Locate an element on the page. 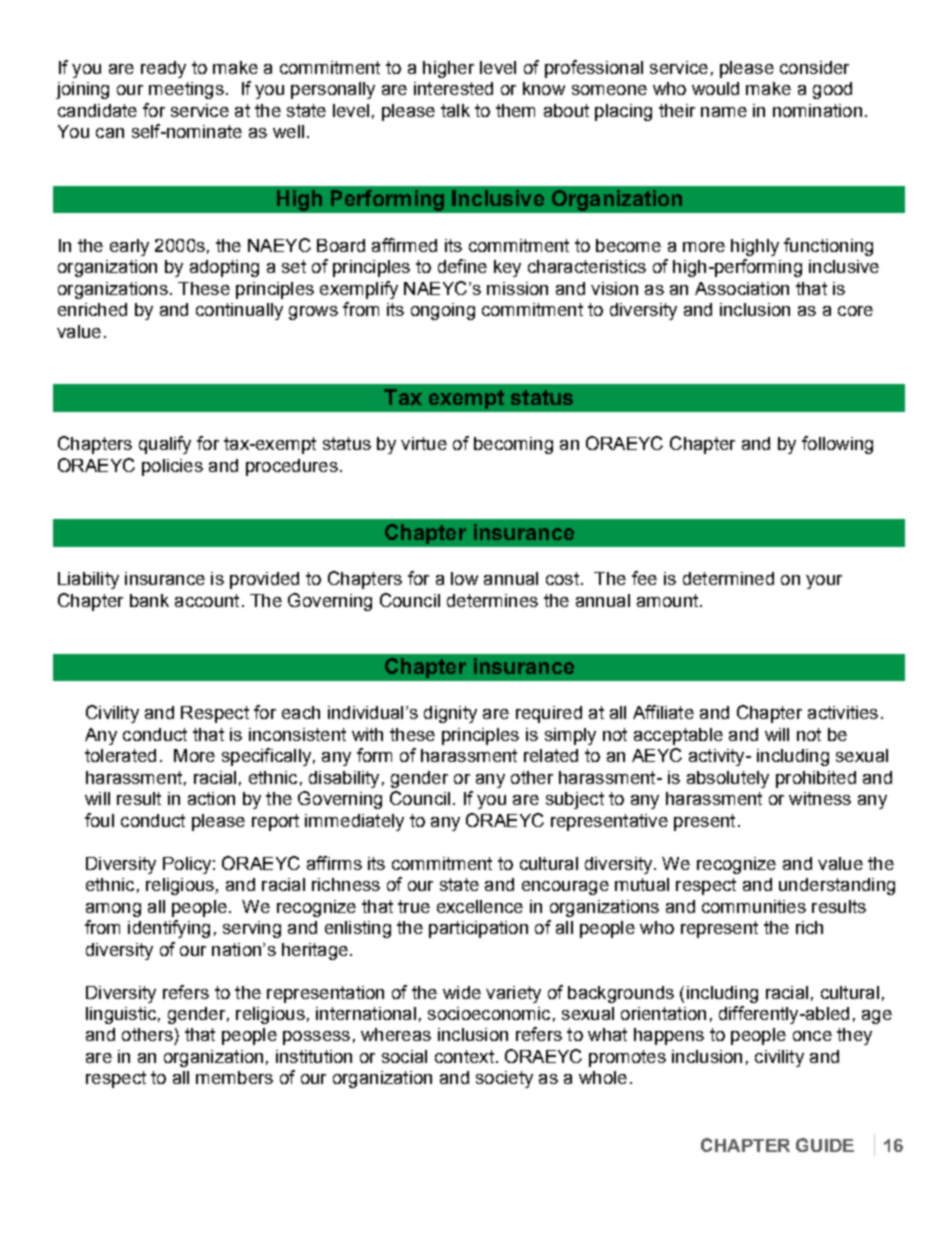 The image size is (952, 1233). meetings is located at coordinates (186, 90).
